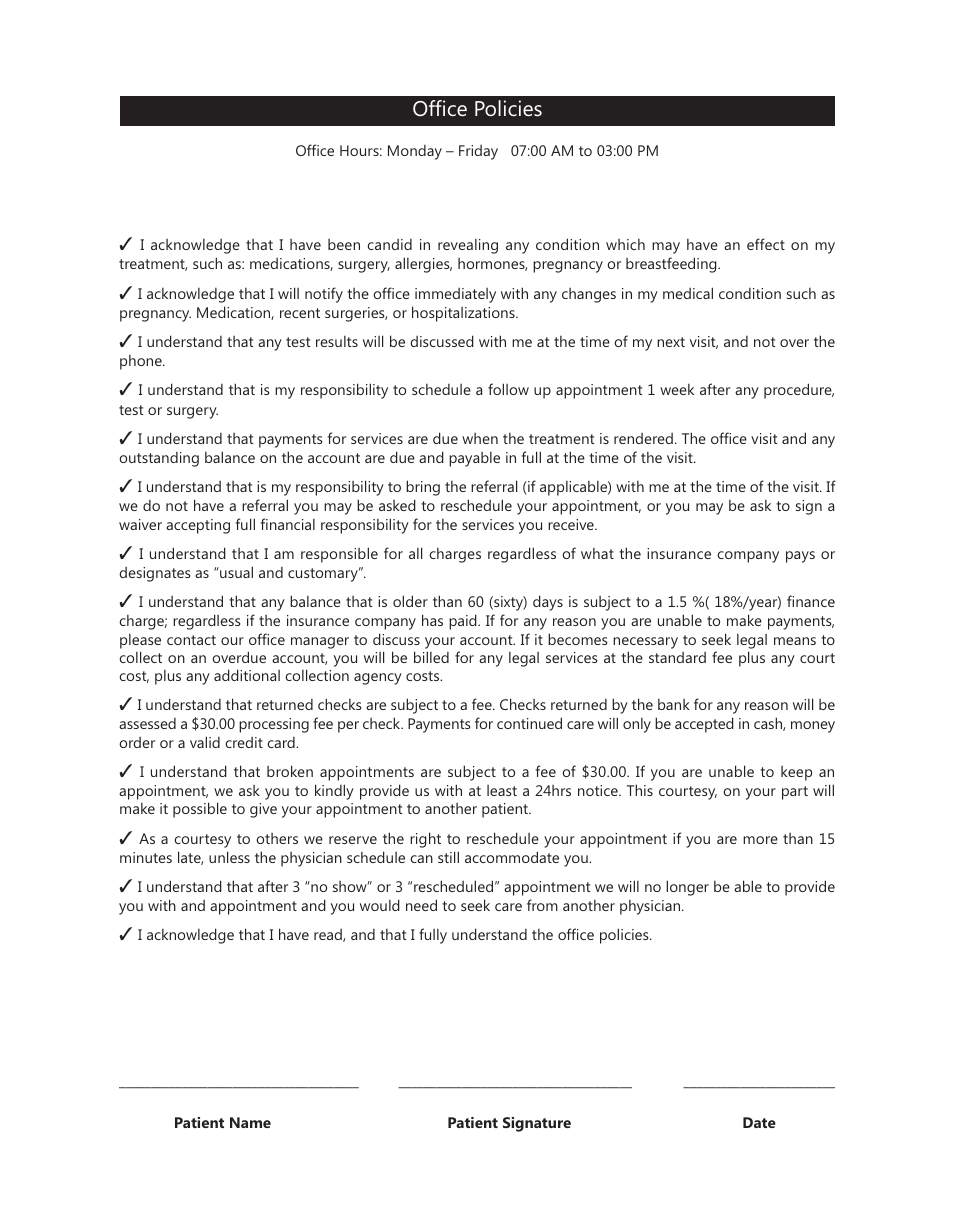  What do you see at coordinates (677, 657) in the image?
I see `standard` at bounding box center [677, 657].
